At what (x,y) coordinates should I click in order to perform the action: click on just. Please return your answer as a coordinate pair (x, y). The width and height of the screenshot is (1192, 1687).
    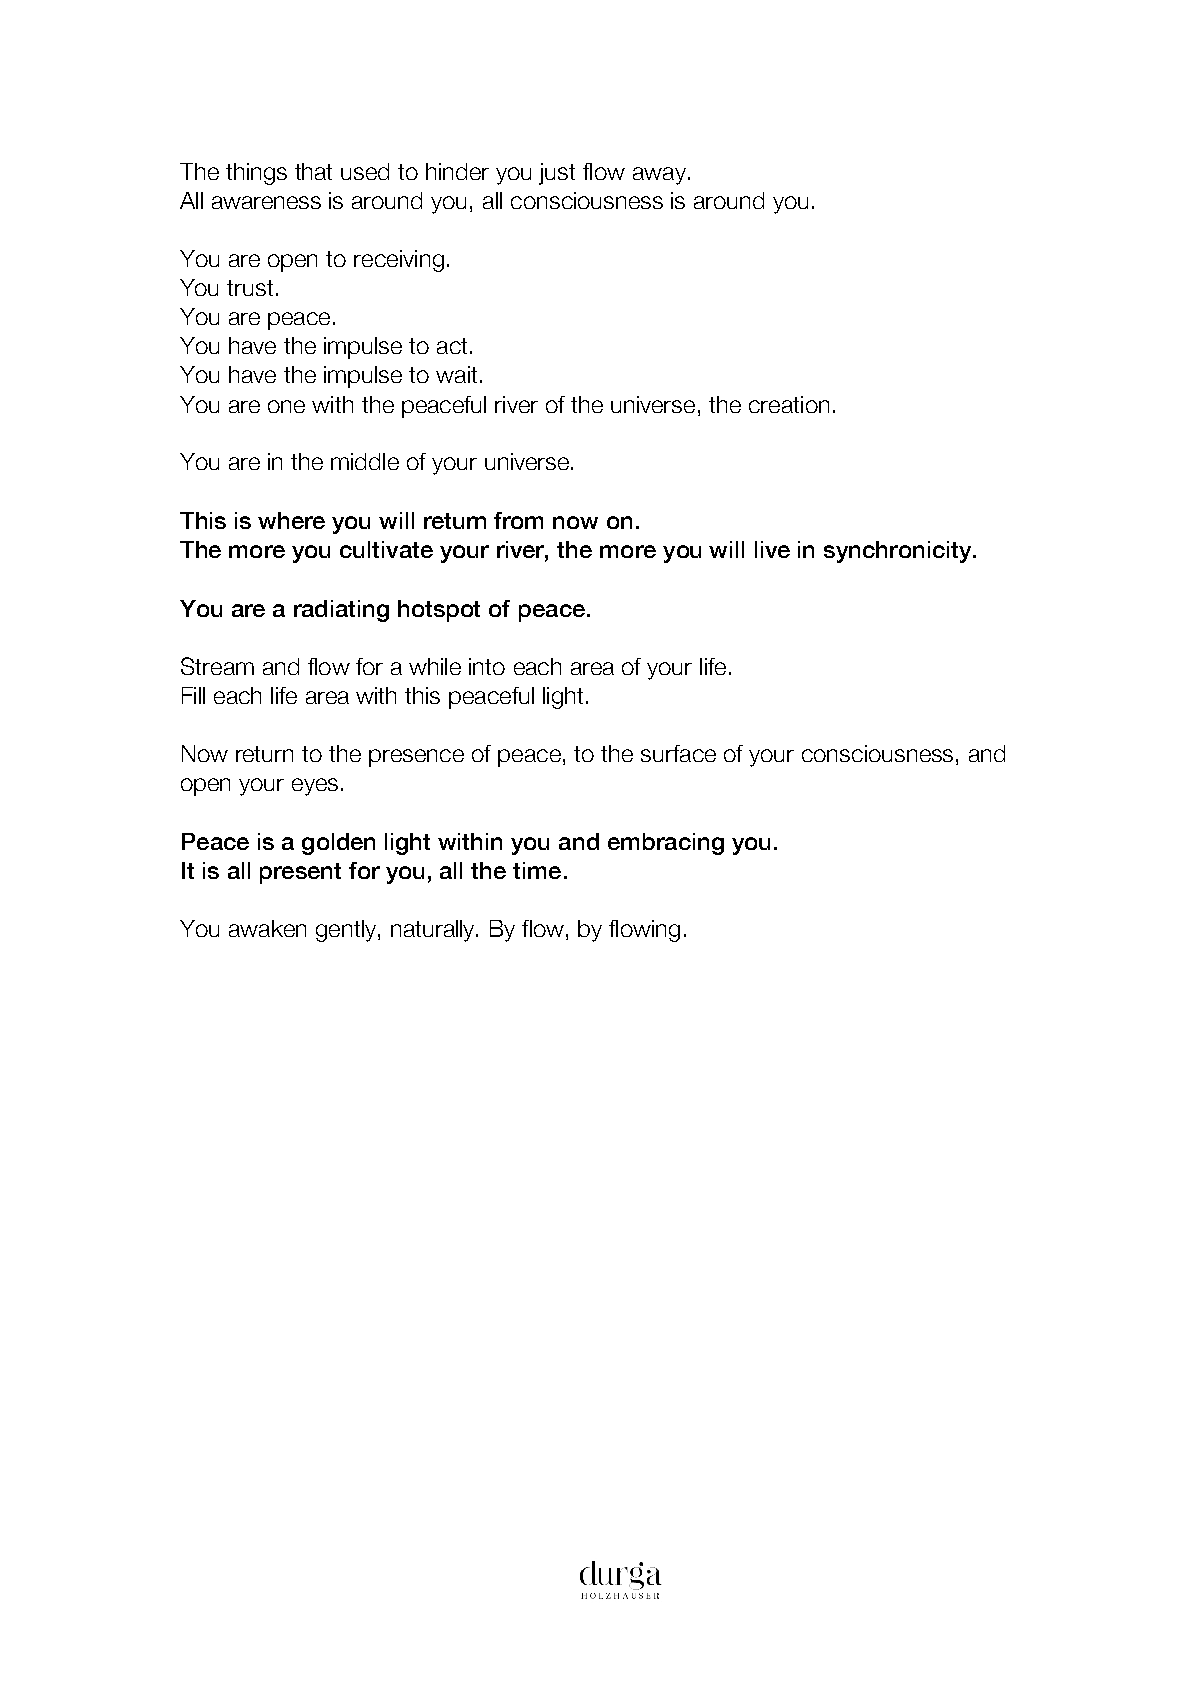
    Looking at the image, I should click on (557, 174).
